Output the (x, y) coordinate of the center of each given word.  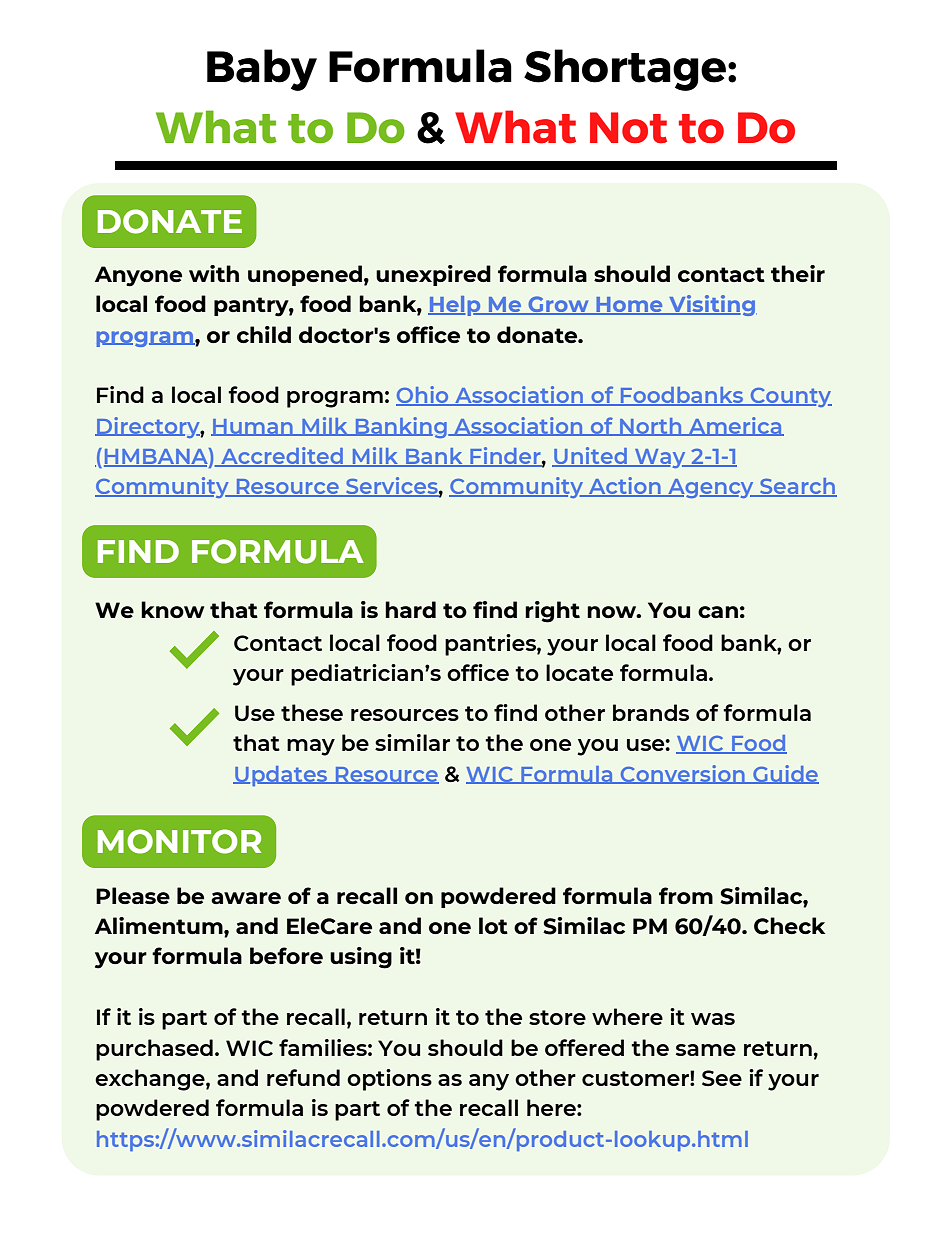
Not (628, 128)
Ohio (423, 396)
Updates (281, 776)
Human (253, 427)
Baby (262, 70)
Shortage (626, 70)
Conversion (682, 774)
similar (412, 742)
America (735, 426)
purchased (154, 1050)
